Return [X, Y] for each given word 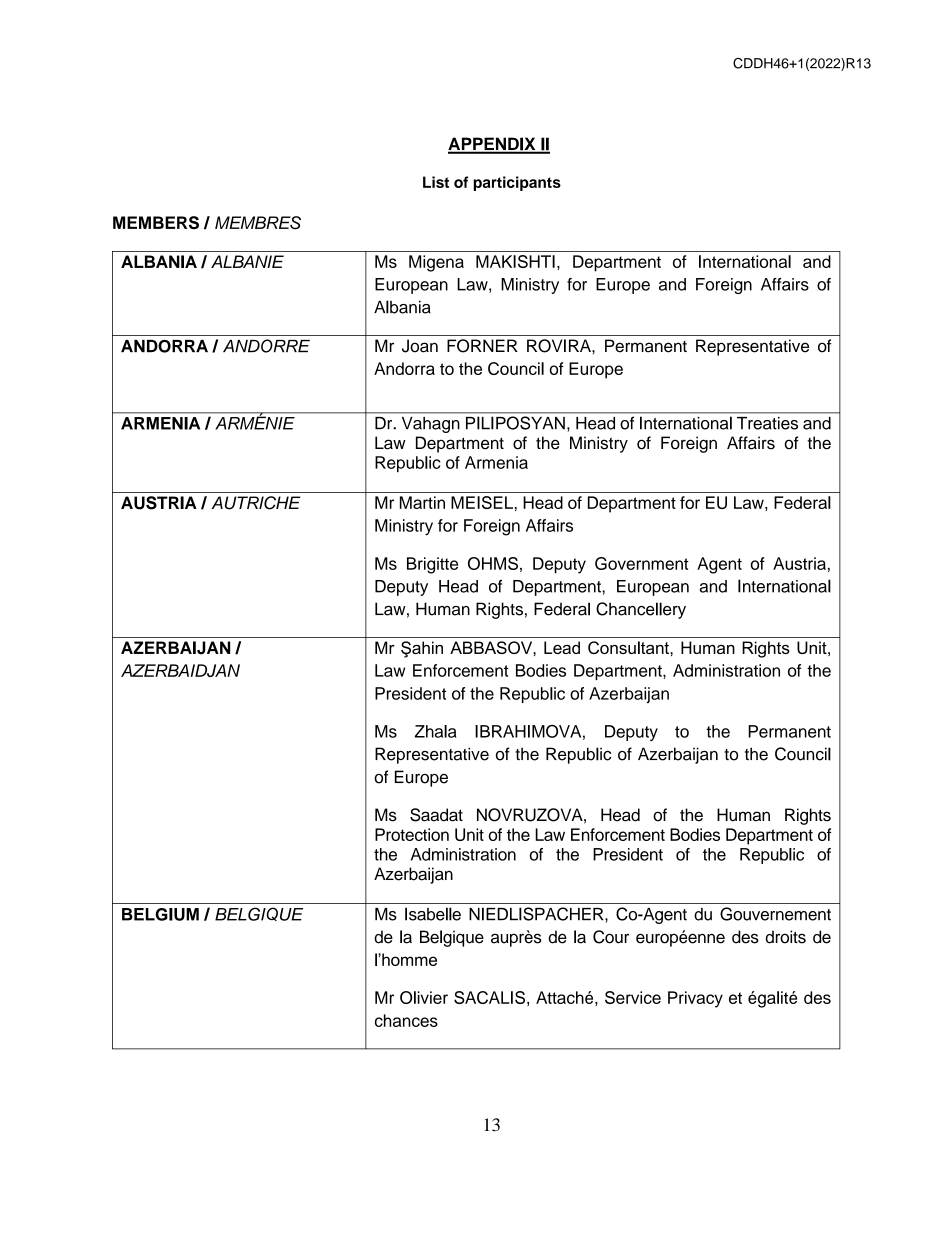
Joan [420, 346]
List [436, 182]
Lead [562, 647]
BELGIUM [160, 914]
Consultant [629, 647]
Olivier [424, 997]
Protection [412, 834]
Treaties [767, 423]
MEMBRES [258, 223]
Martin [422, 502]
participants [517, 183]
